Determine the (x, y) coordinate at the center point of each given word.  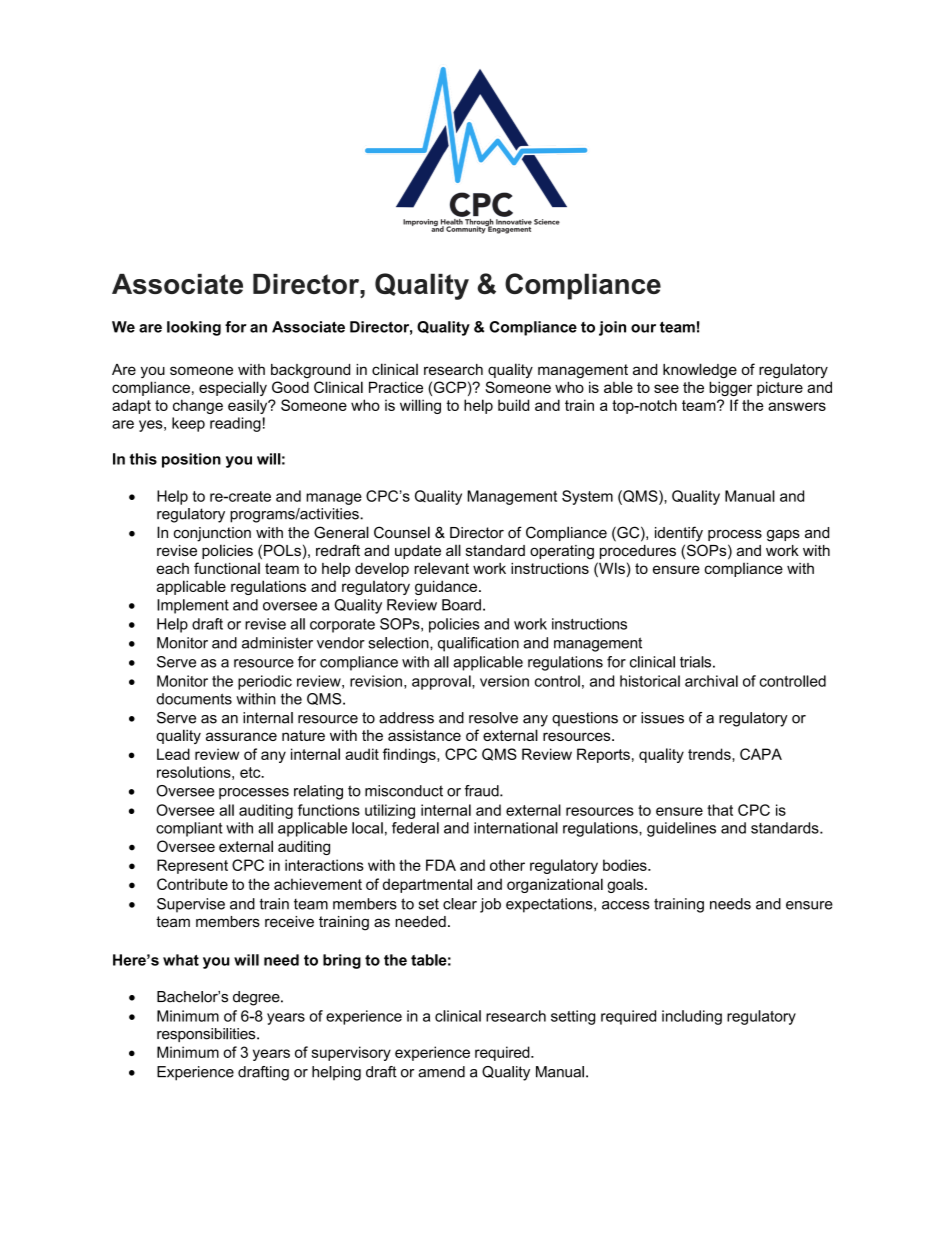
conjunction (212, 534)
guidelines (681, 829)
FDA (441, 865)
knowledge (700, 371)
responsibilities (207, 1035)
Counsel (402, 532)
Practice (396, 387)
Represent (192, 866)
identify (679, 534)
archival (711, 681)
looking (194, 328)
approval (442, 682)
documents (194, 699)
